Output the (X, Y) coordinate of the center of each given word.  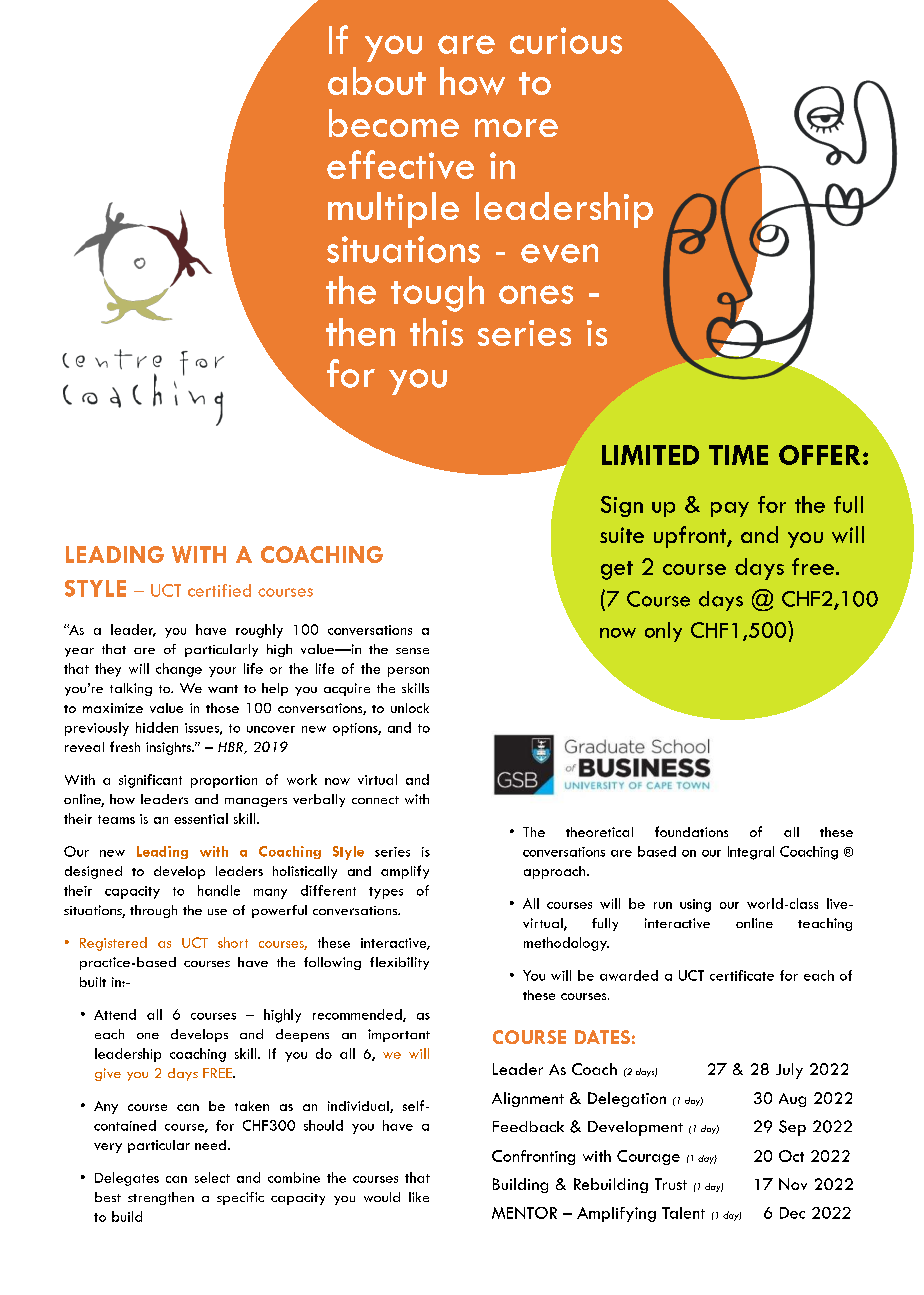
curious (566, 40)
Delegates (127, 1179)
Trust (671, 1184)
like (419, 1197)
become (394, 123)
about (377, 81)
